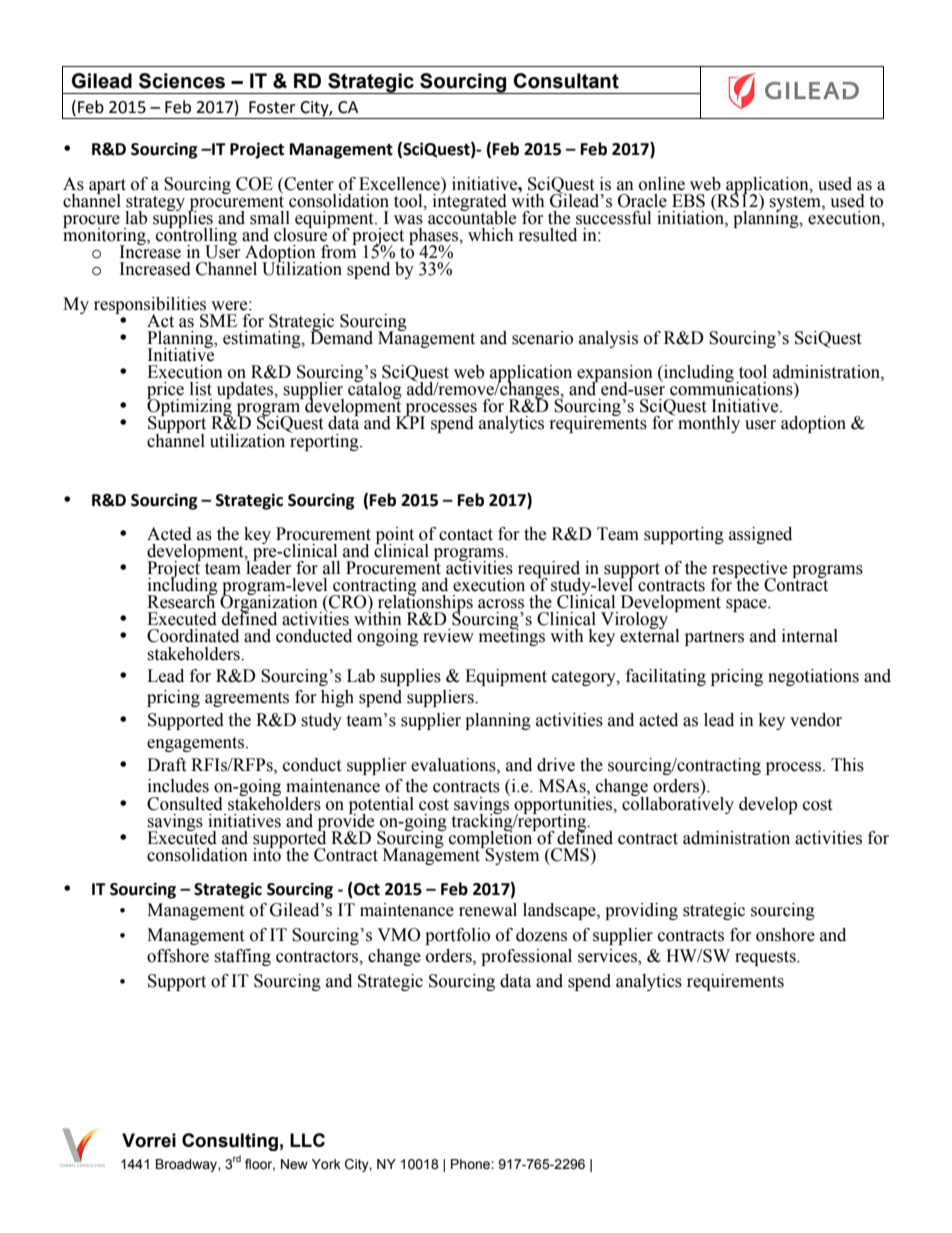  What do you see at coordinates (457, 936) in the screenshot?
I see `portfolio` at bounding box center [457, 936].
